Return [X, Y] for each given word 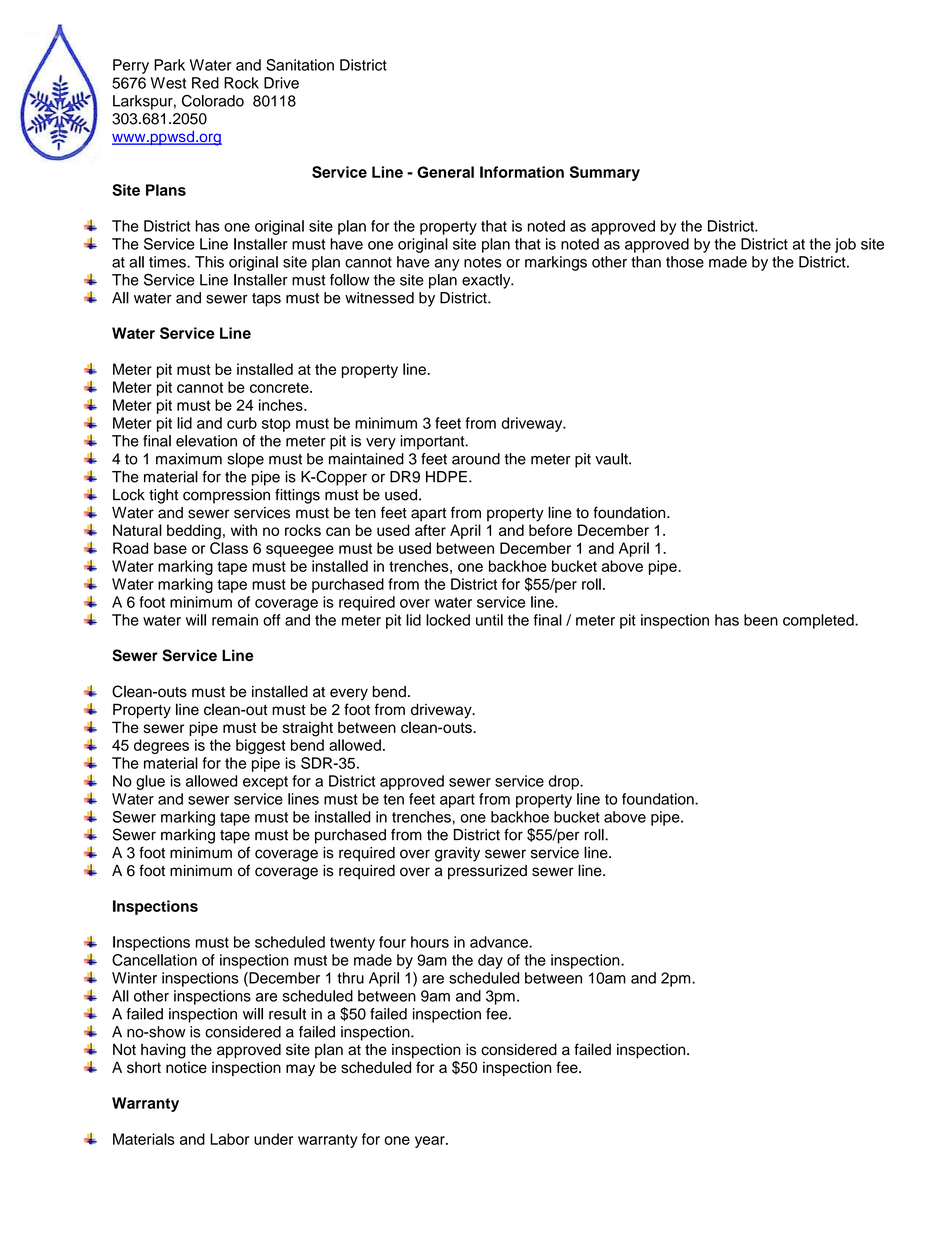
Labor [229, 1139]
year [431, 1142]
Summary [605, 173]
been [761, 620]
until [489, 620]
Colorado [213, 101]
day [490, 961]
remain [235, 620]
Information [522, 172]
